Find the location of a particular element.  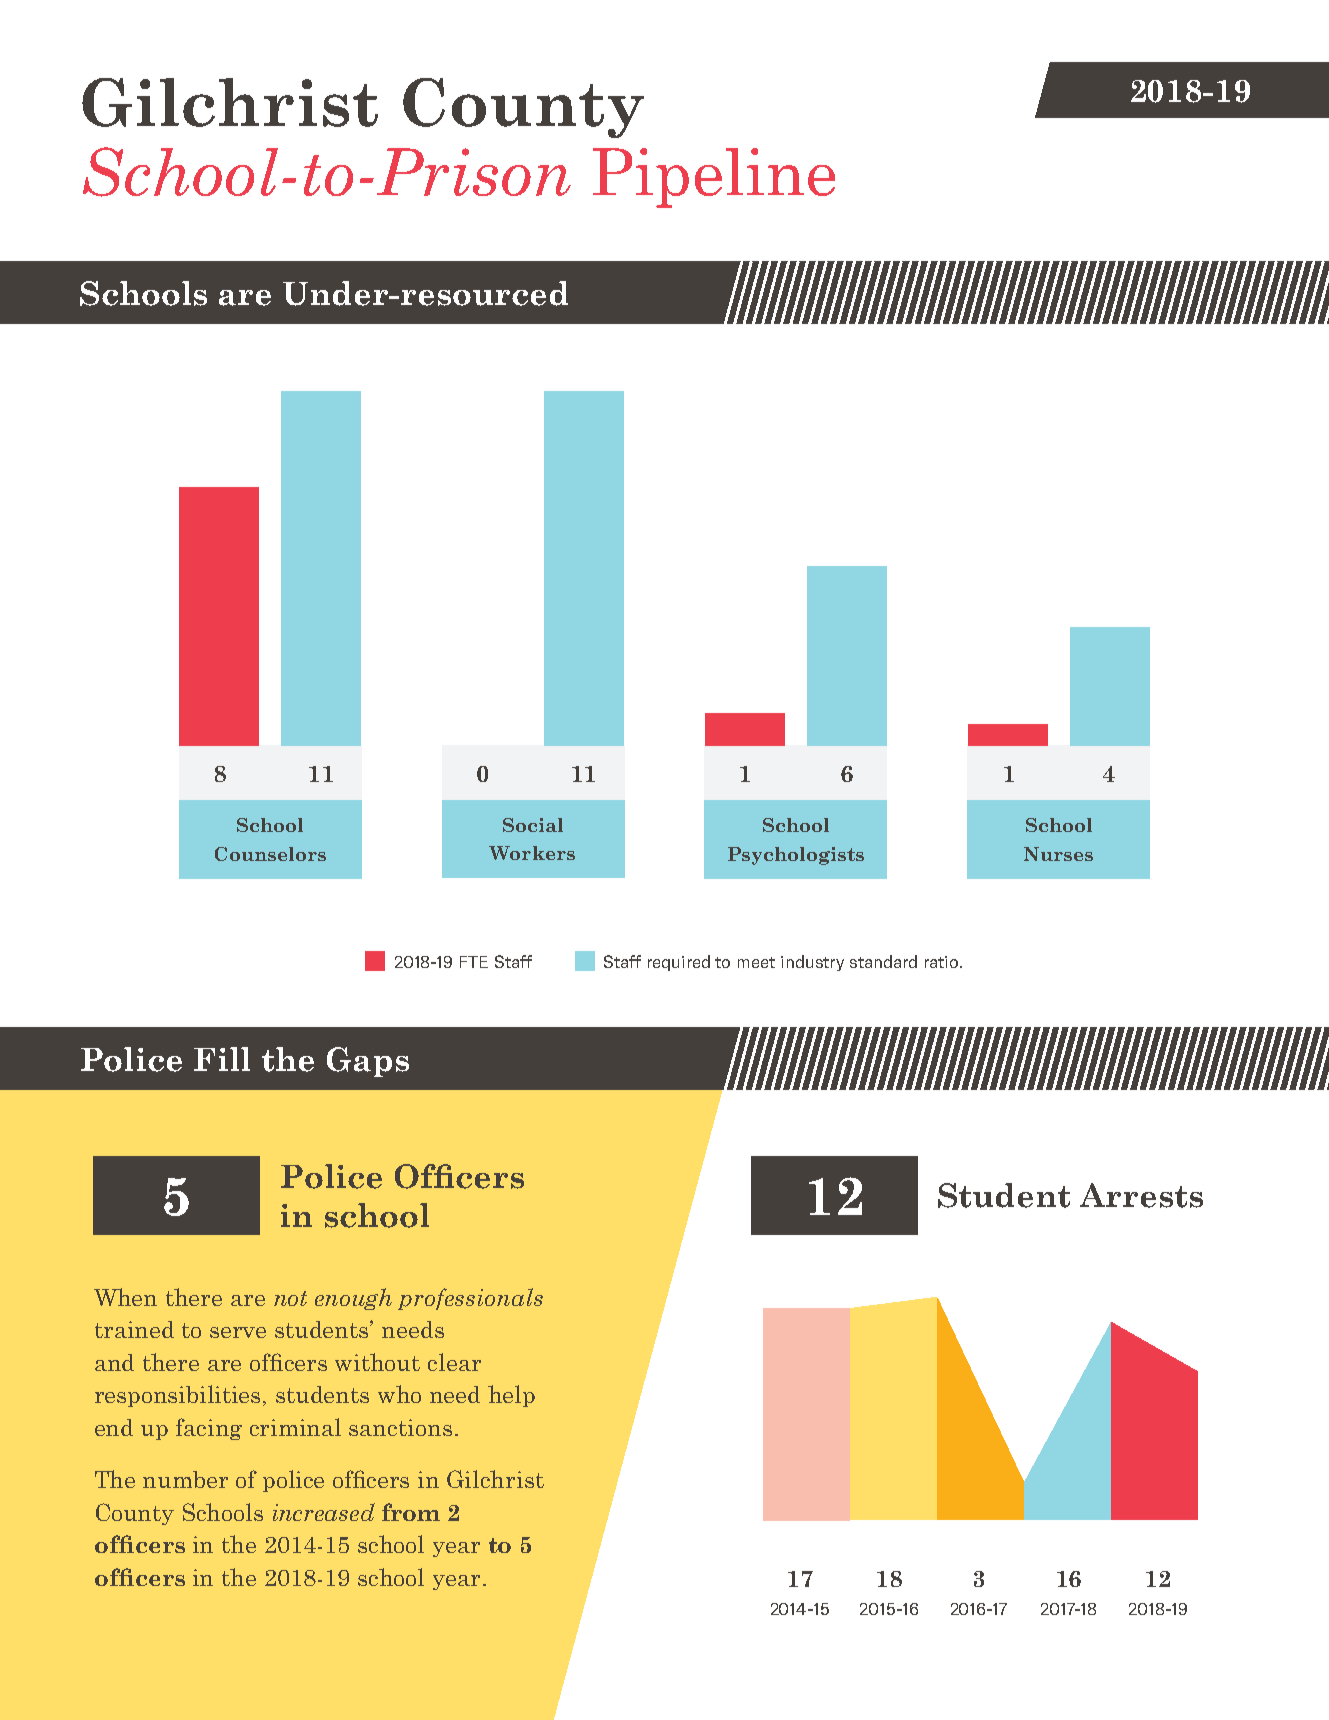

Nurses is located at coordinates (1058, 854).
